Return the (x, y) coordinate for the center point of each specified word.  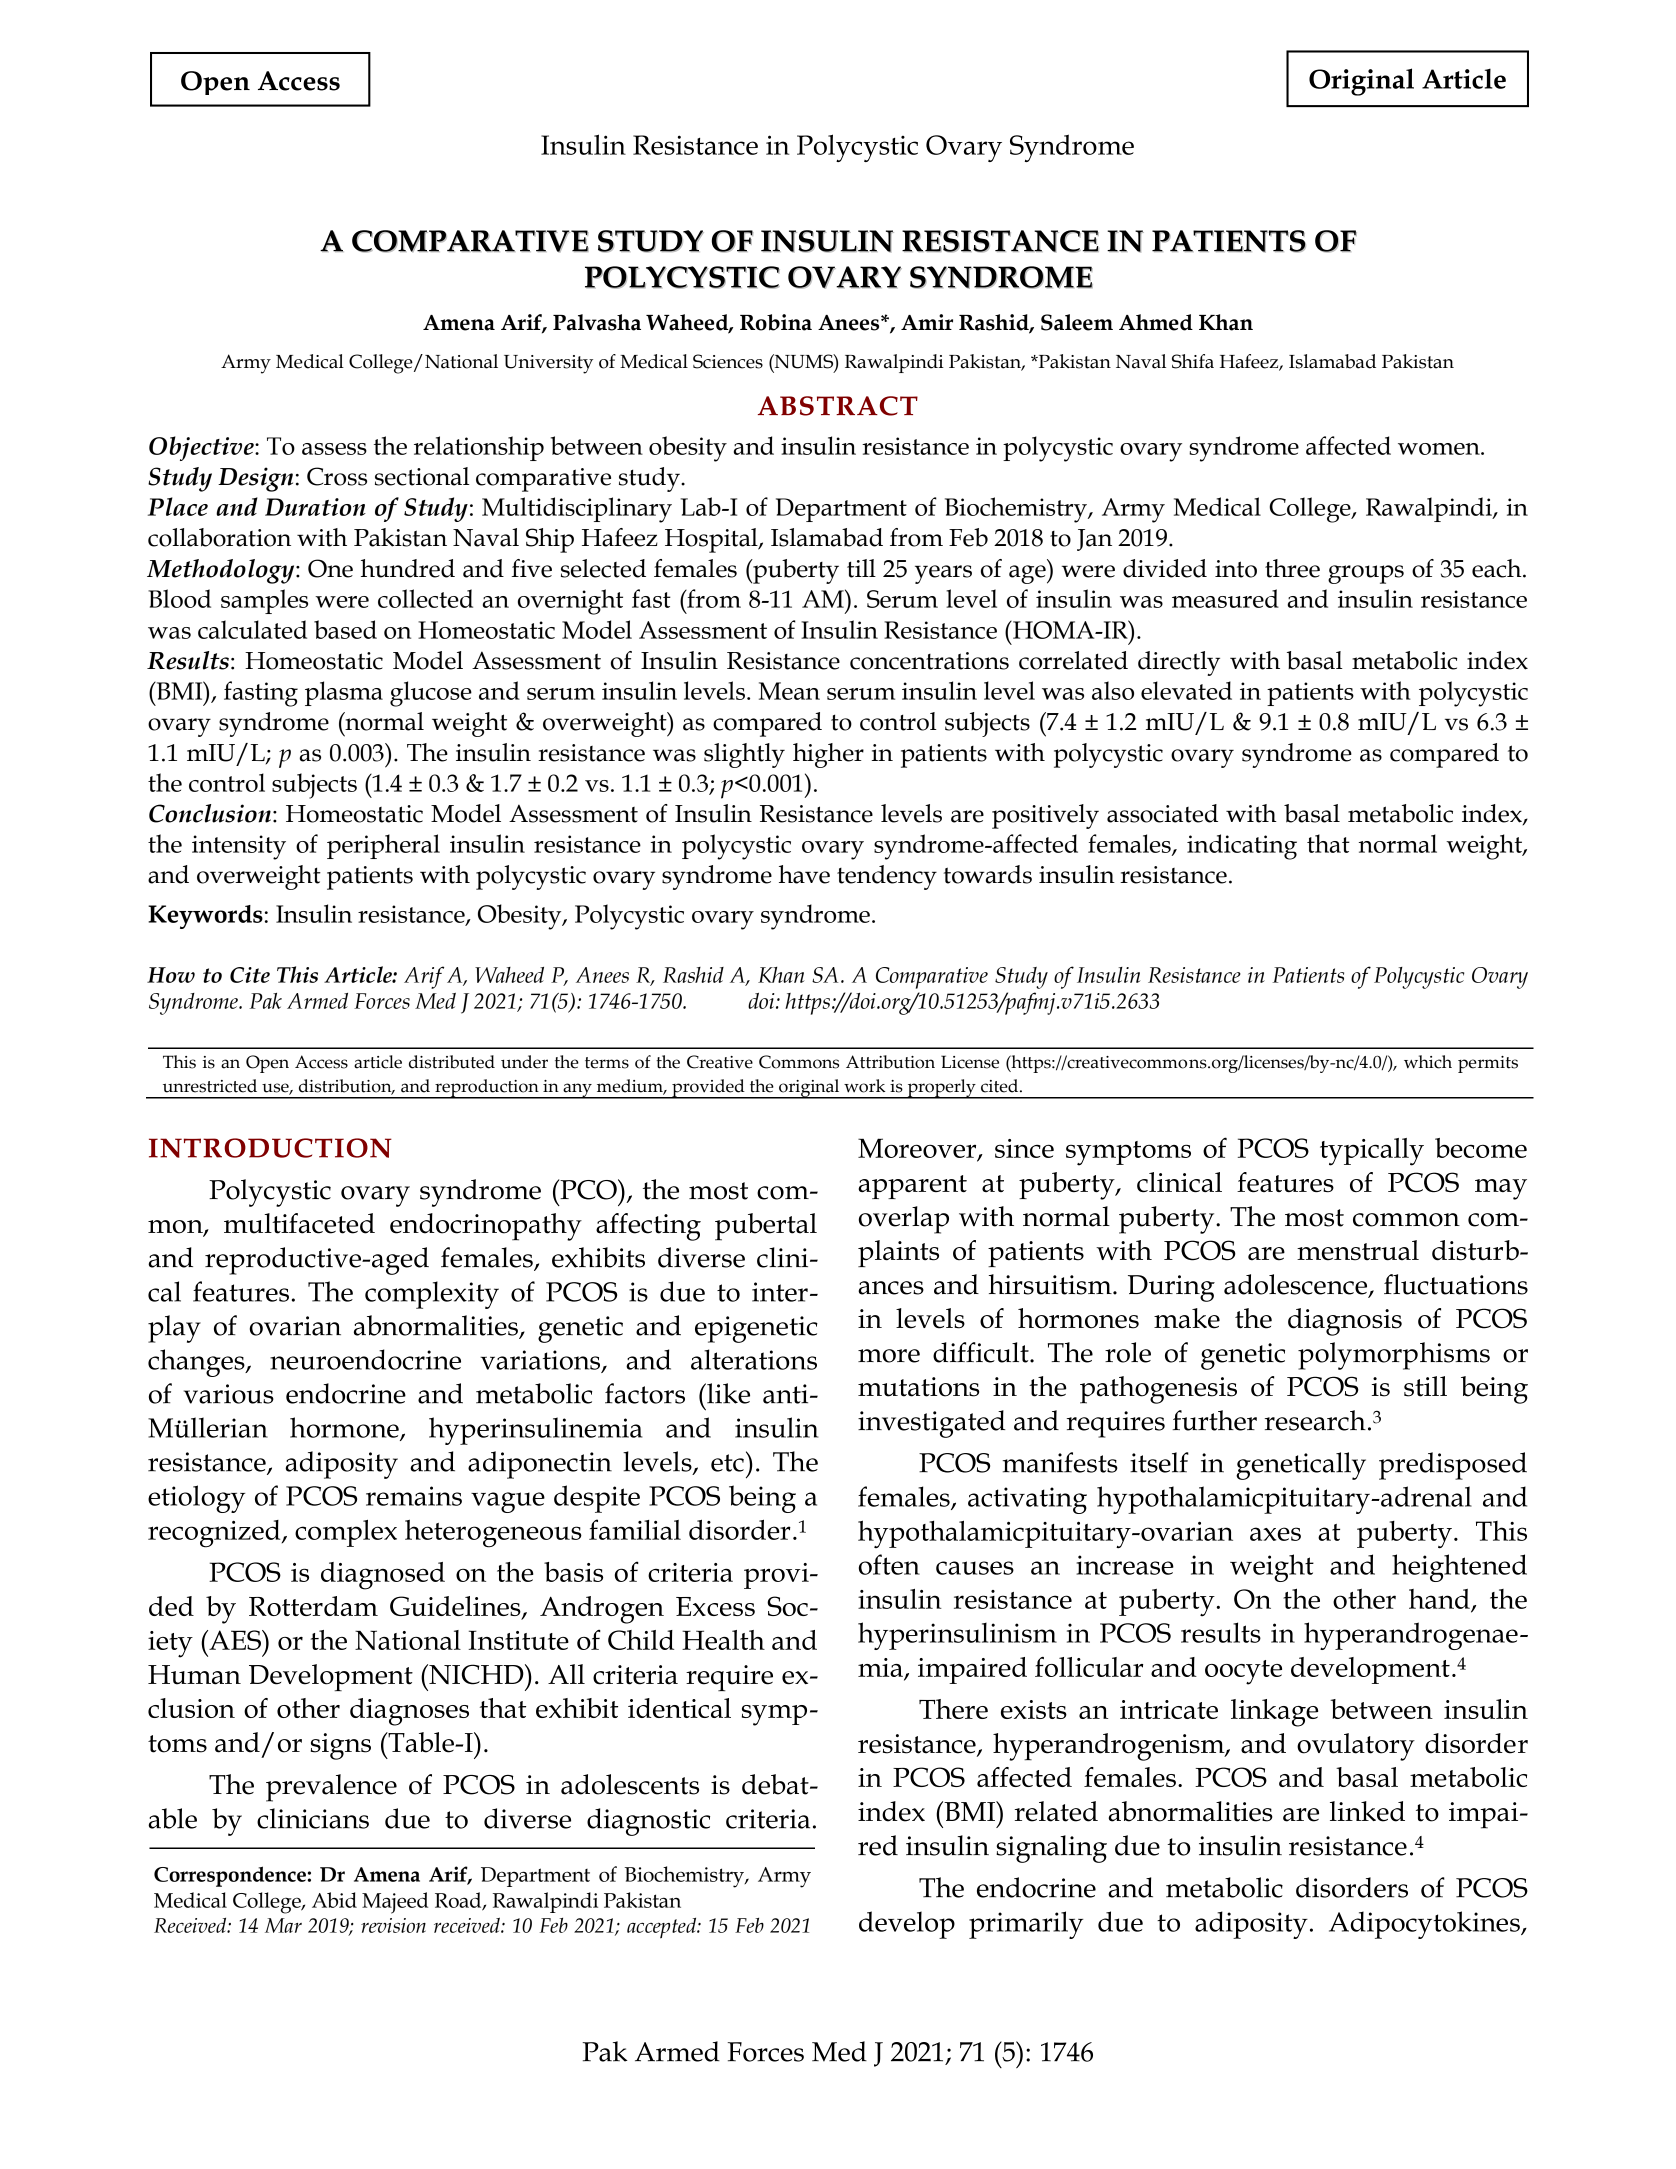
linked (1367, 1811)
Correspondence (230, 1876)
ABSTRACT (838, 406)
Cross (337, 476)
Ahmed (1156, 322)
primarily (1026, 1925)
